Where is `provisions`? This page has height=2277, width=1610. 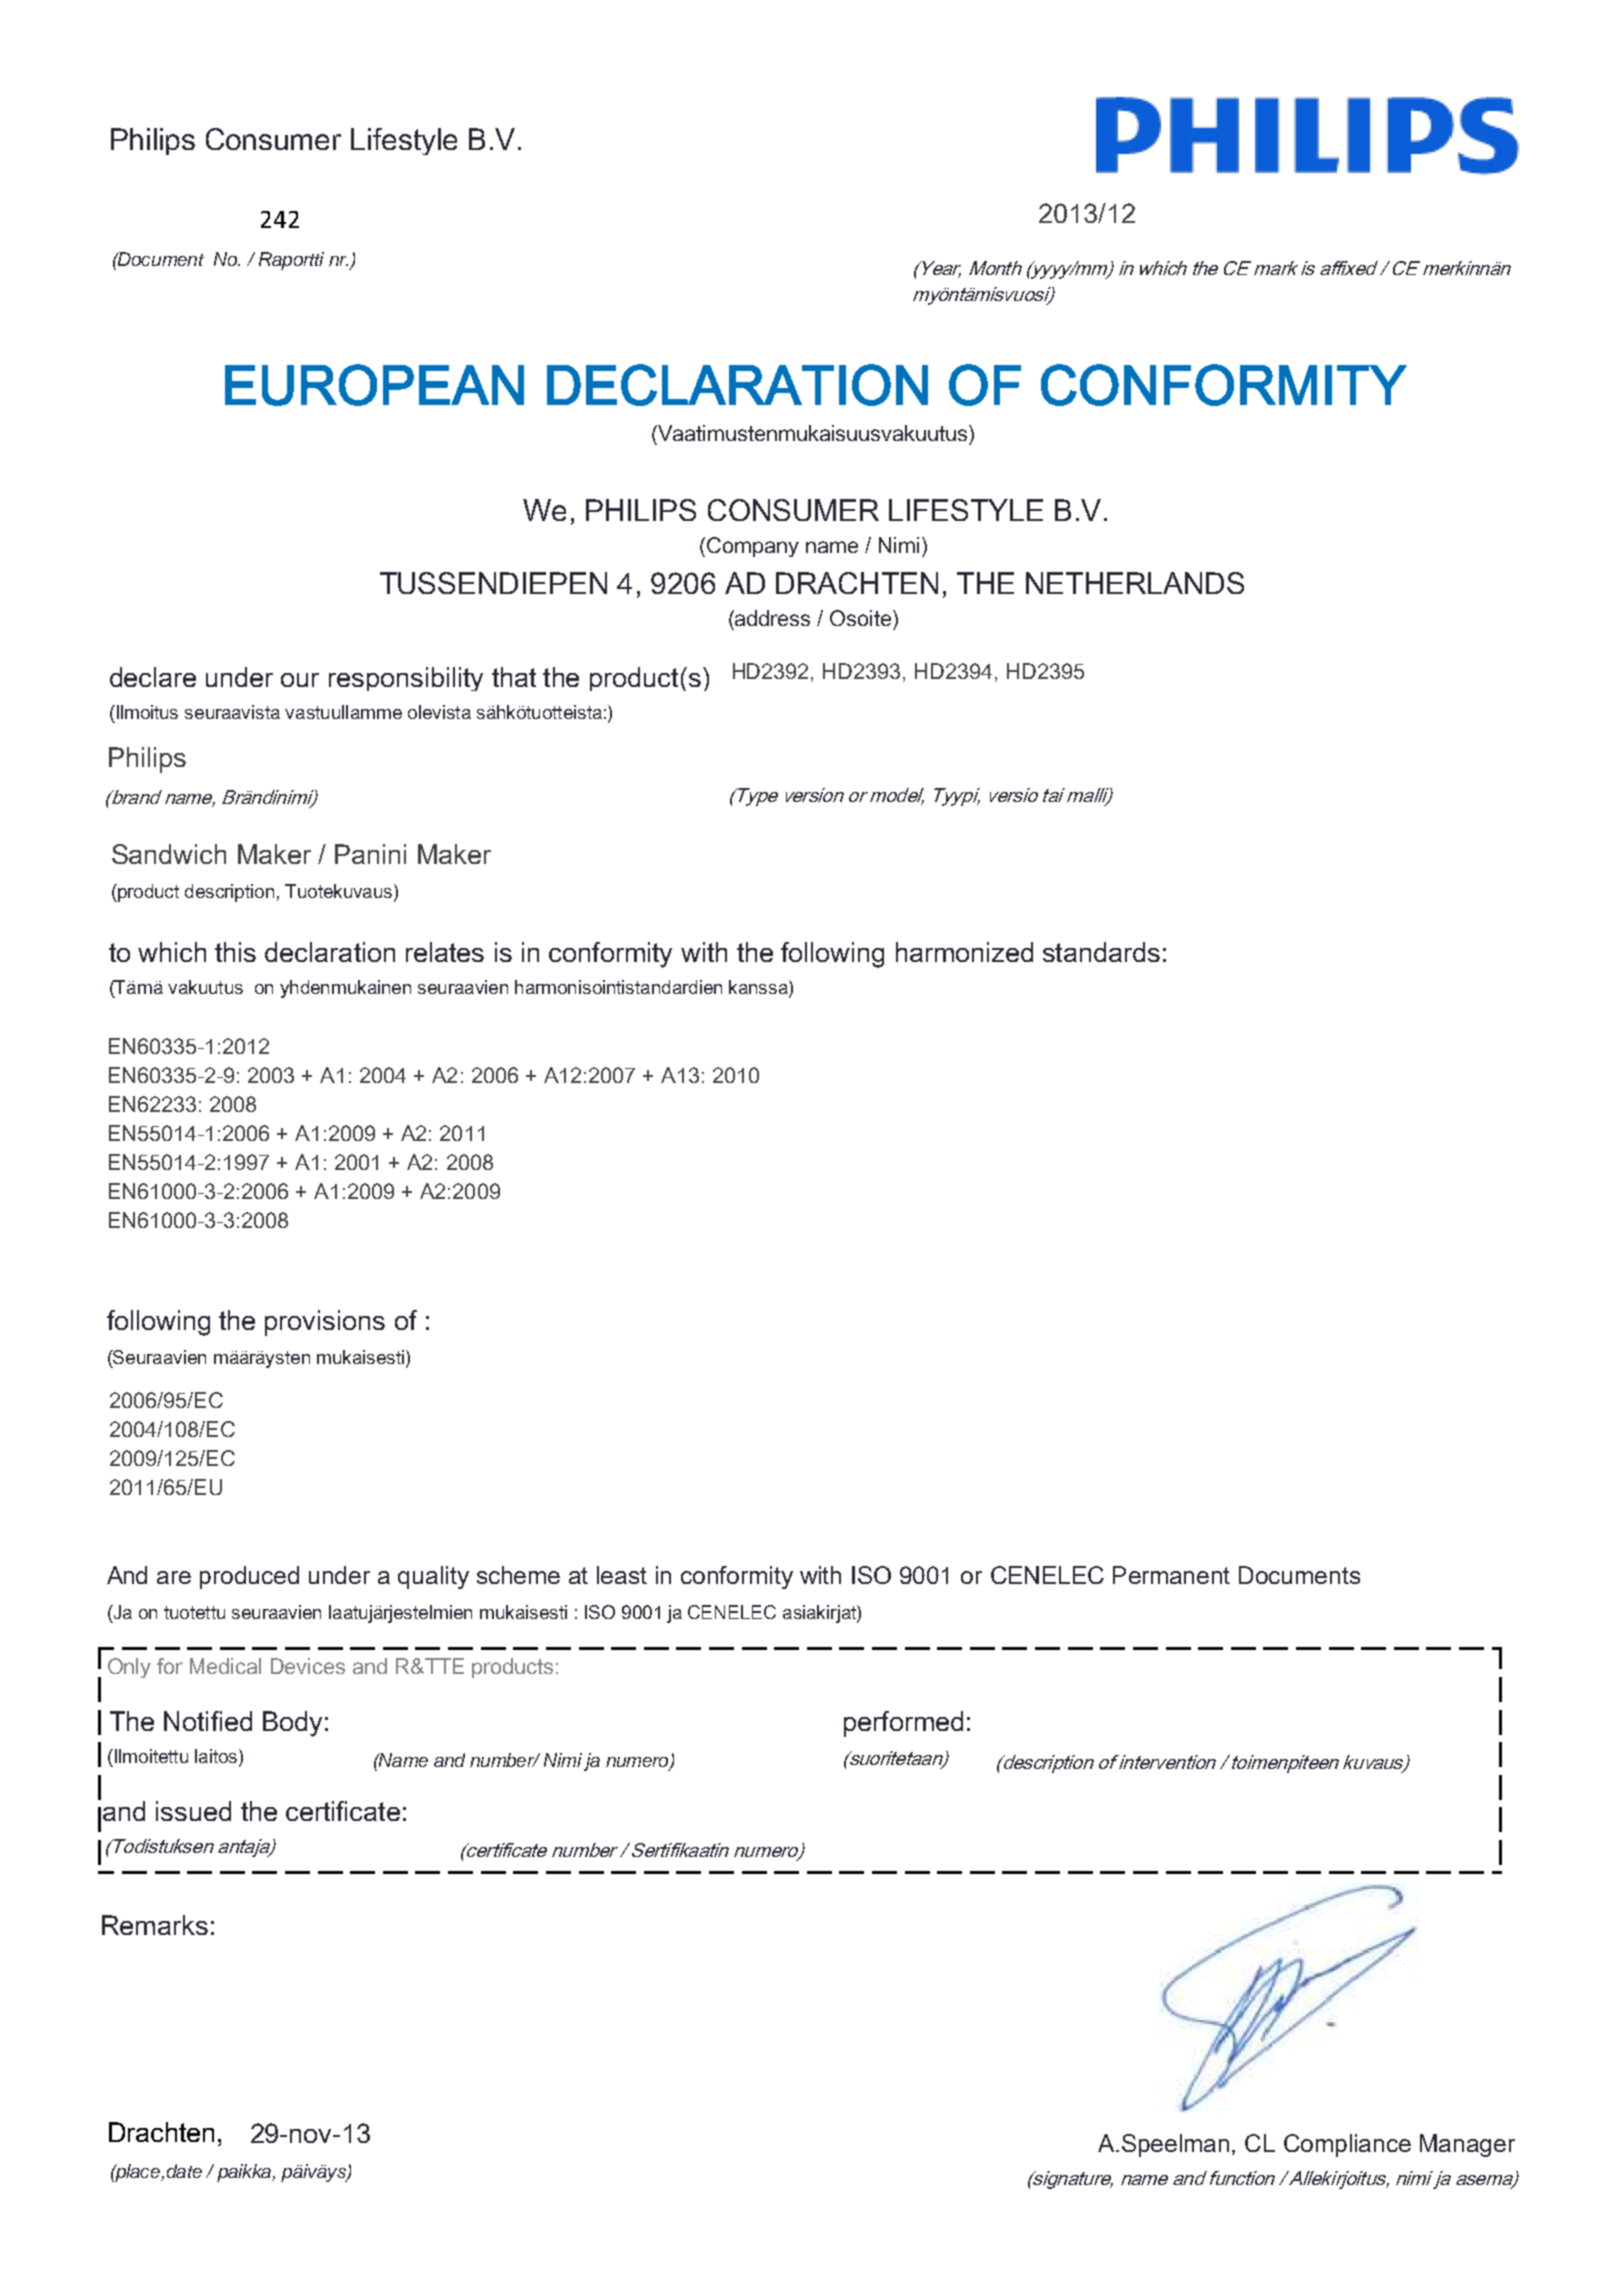
provisions is located at coordinates (325, 1323).
